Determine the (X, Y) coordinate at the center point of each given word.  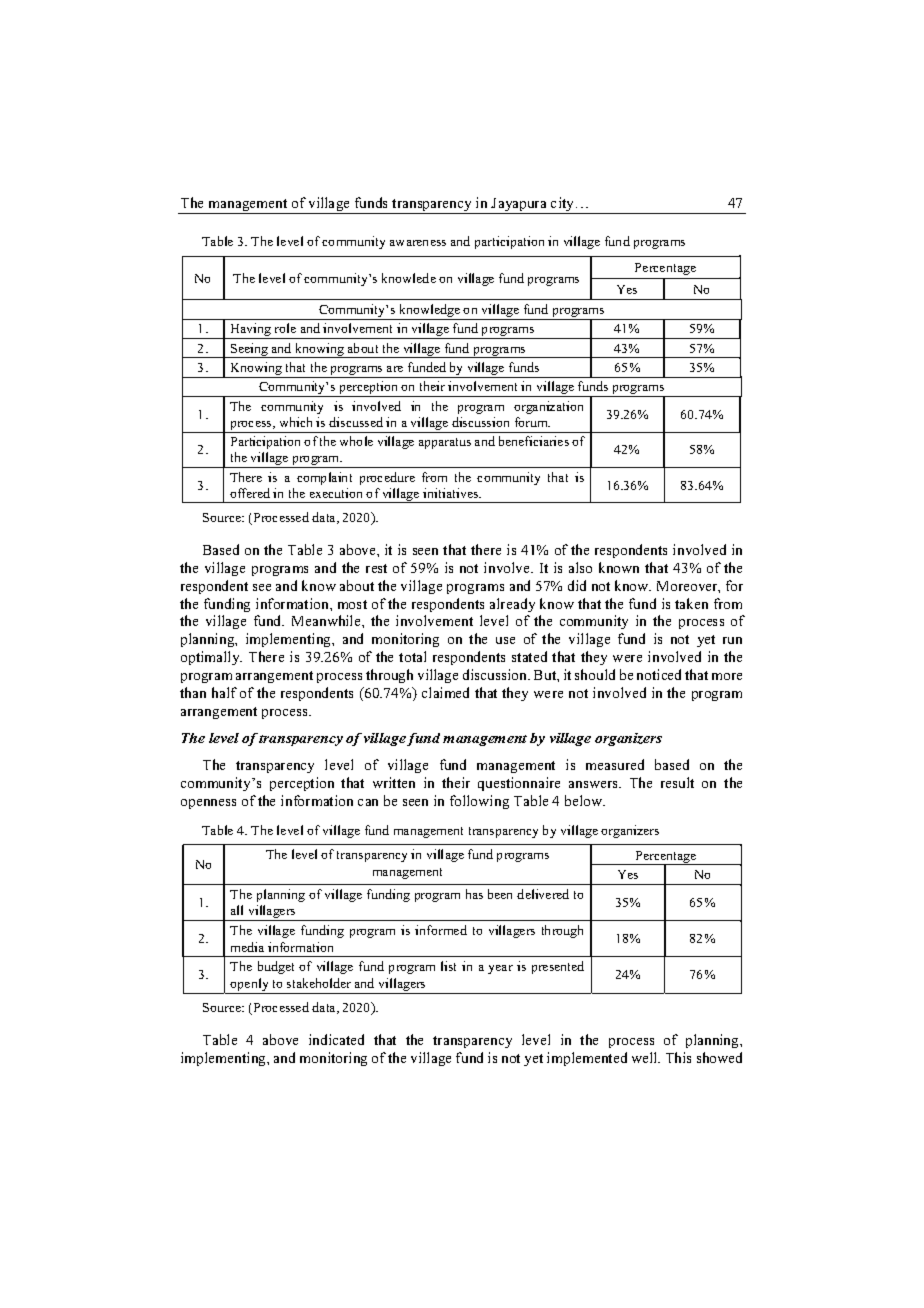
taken (691, 603)
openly (250, 986)
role (285, 328)
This (678, 1057)
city (563, 205)
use (505, 640)
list (448, 966)
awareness (418, 243)
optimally (211, 658)
